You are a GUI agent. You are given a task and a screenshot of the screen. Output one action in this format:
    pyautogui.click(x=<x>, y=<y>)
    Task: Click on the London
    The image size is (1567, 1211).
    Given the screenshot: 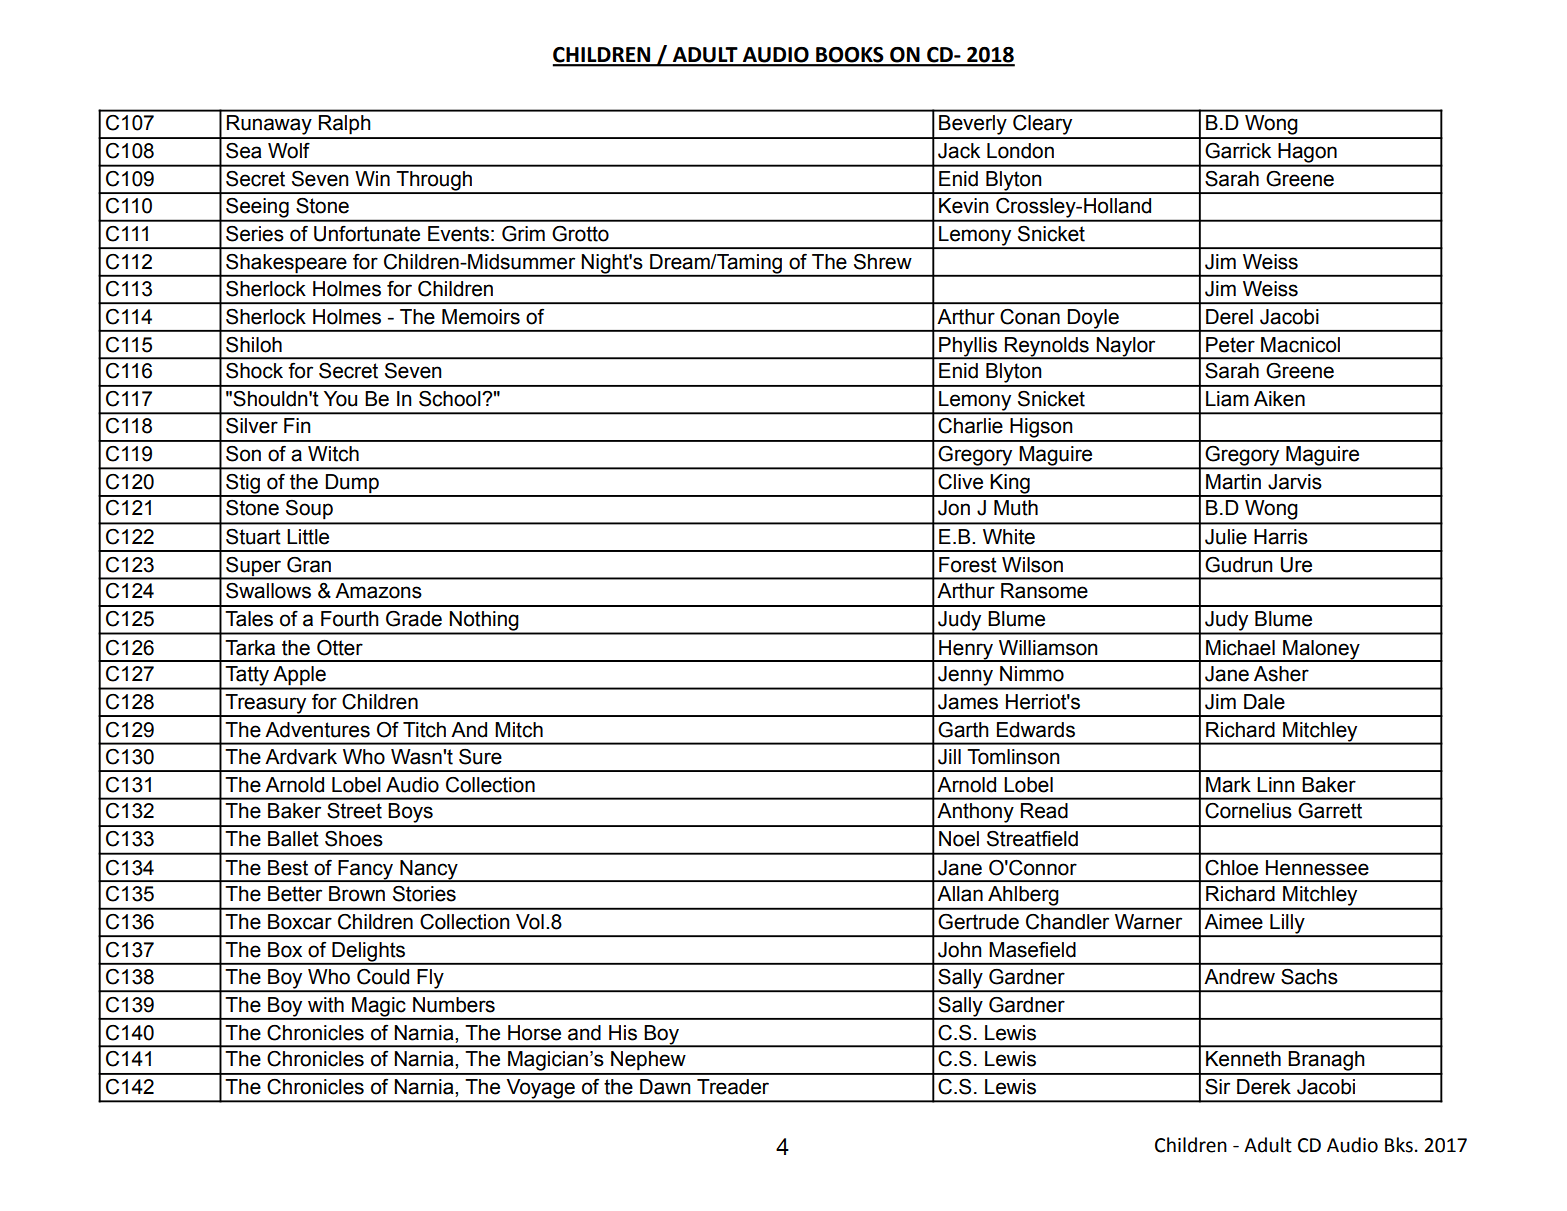 What is the action you would take?
    pyautogui.click(x=1020, y=151)
